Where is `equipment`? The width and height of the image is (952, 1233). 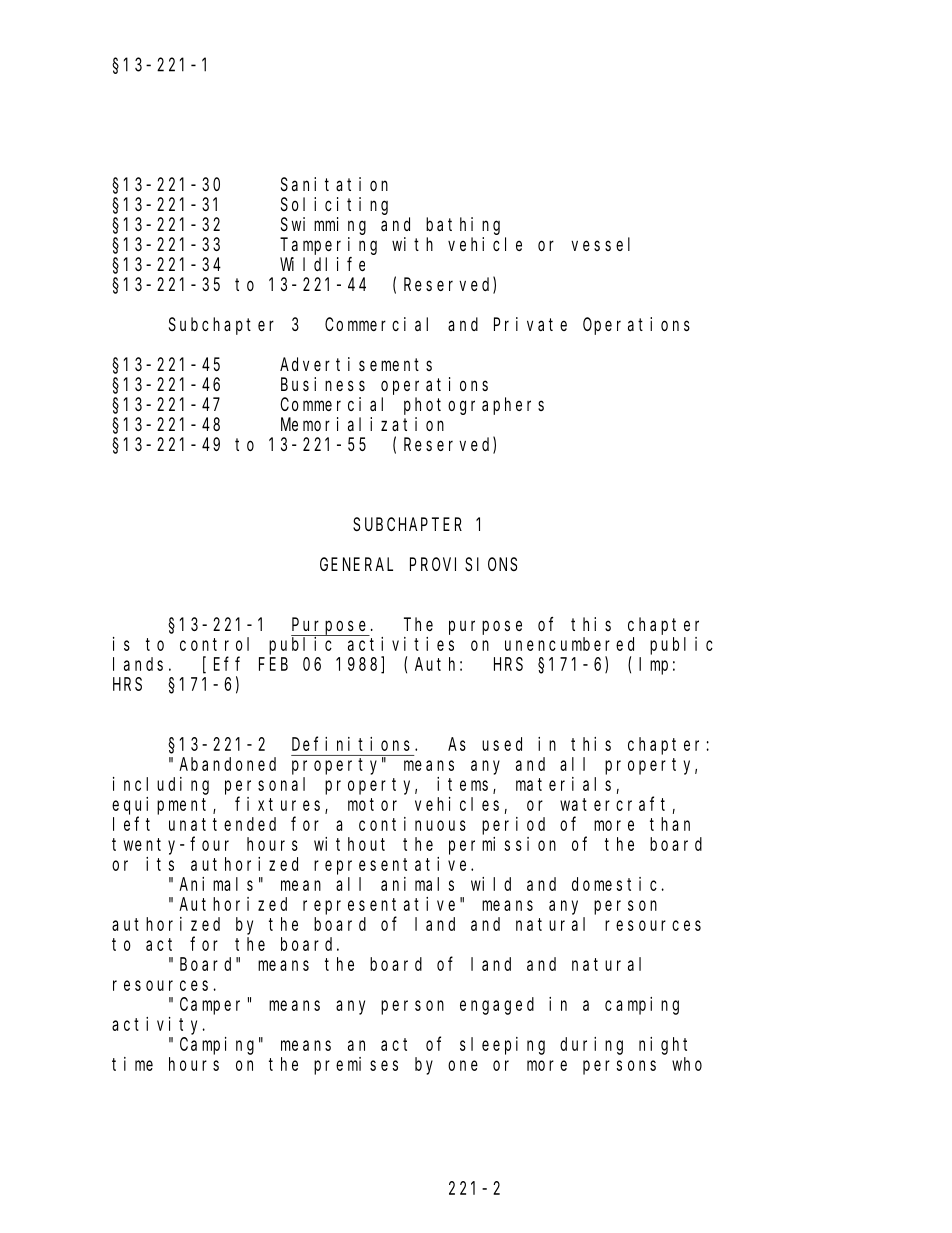 equipment is located at coordinates (163, 806).
